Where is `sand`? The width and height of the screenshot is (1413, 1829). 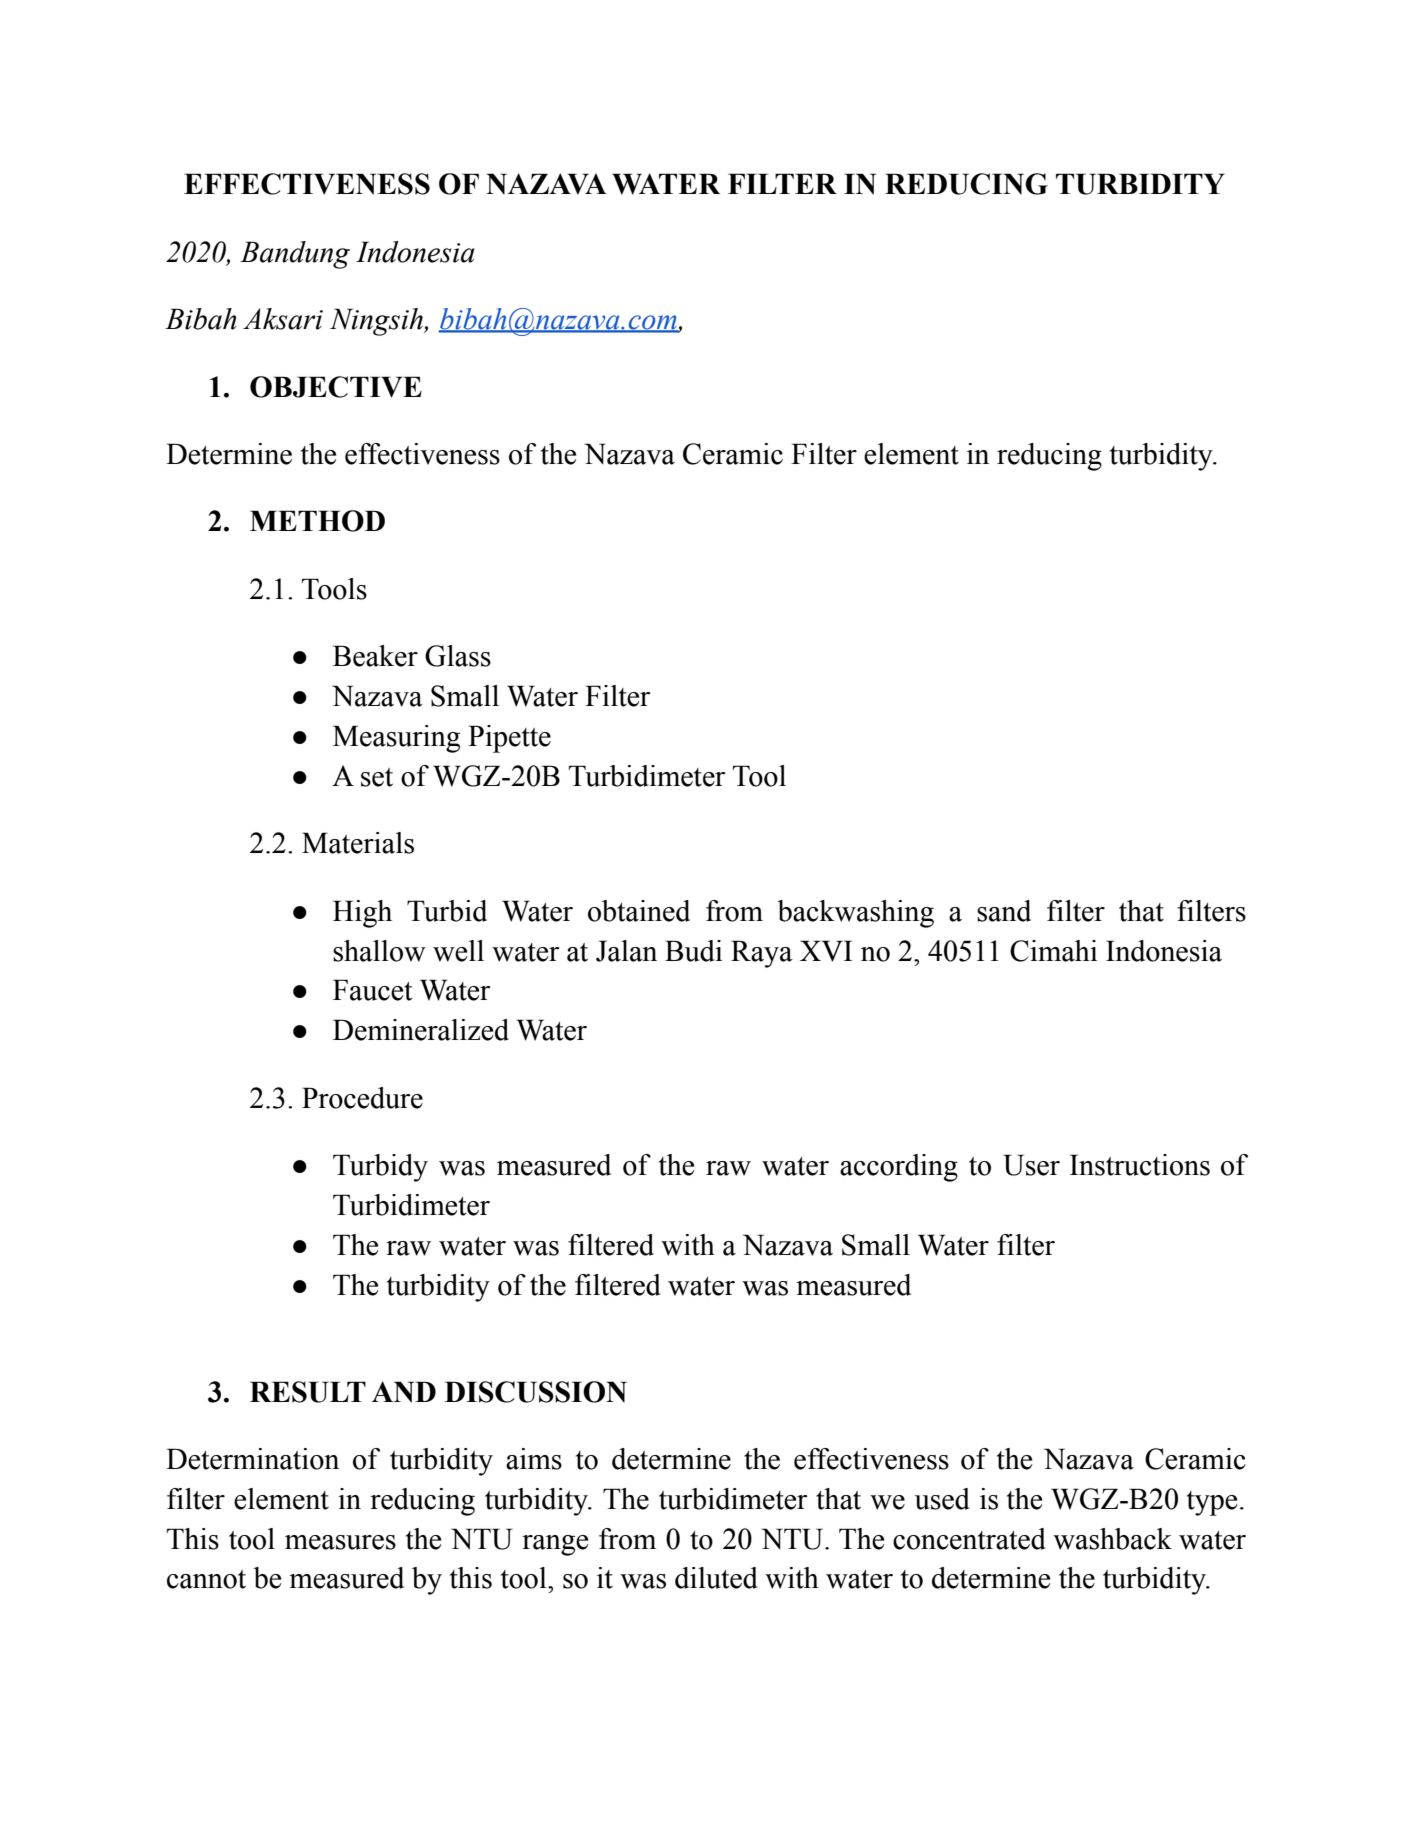 sand is located at coordinates (1004, 911).
